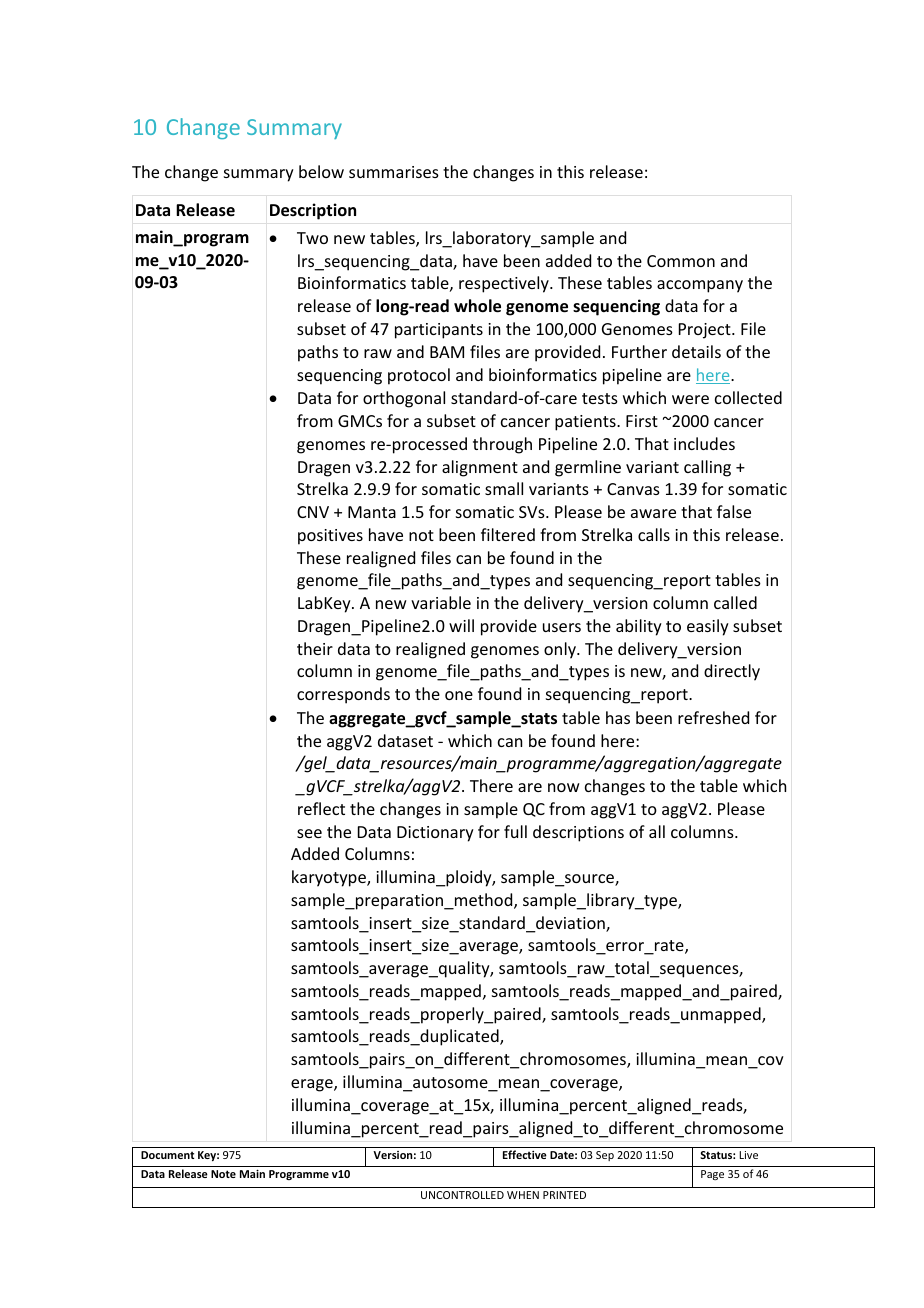 The height and width of the screenshot is (1308, 924). What do you see at coordinates (508, 534) in the screenshot?
I see `filtered` at bounding box center [508, 534].
